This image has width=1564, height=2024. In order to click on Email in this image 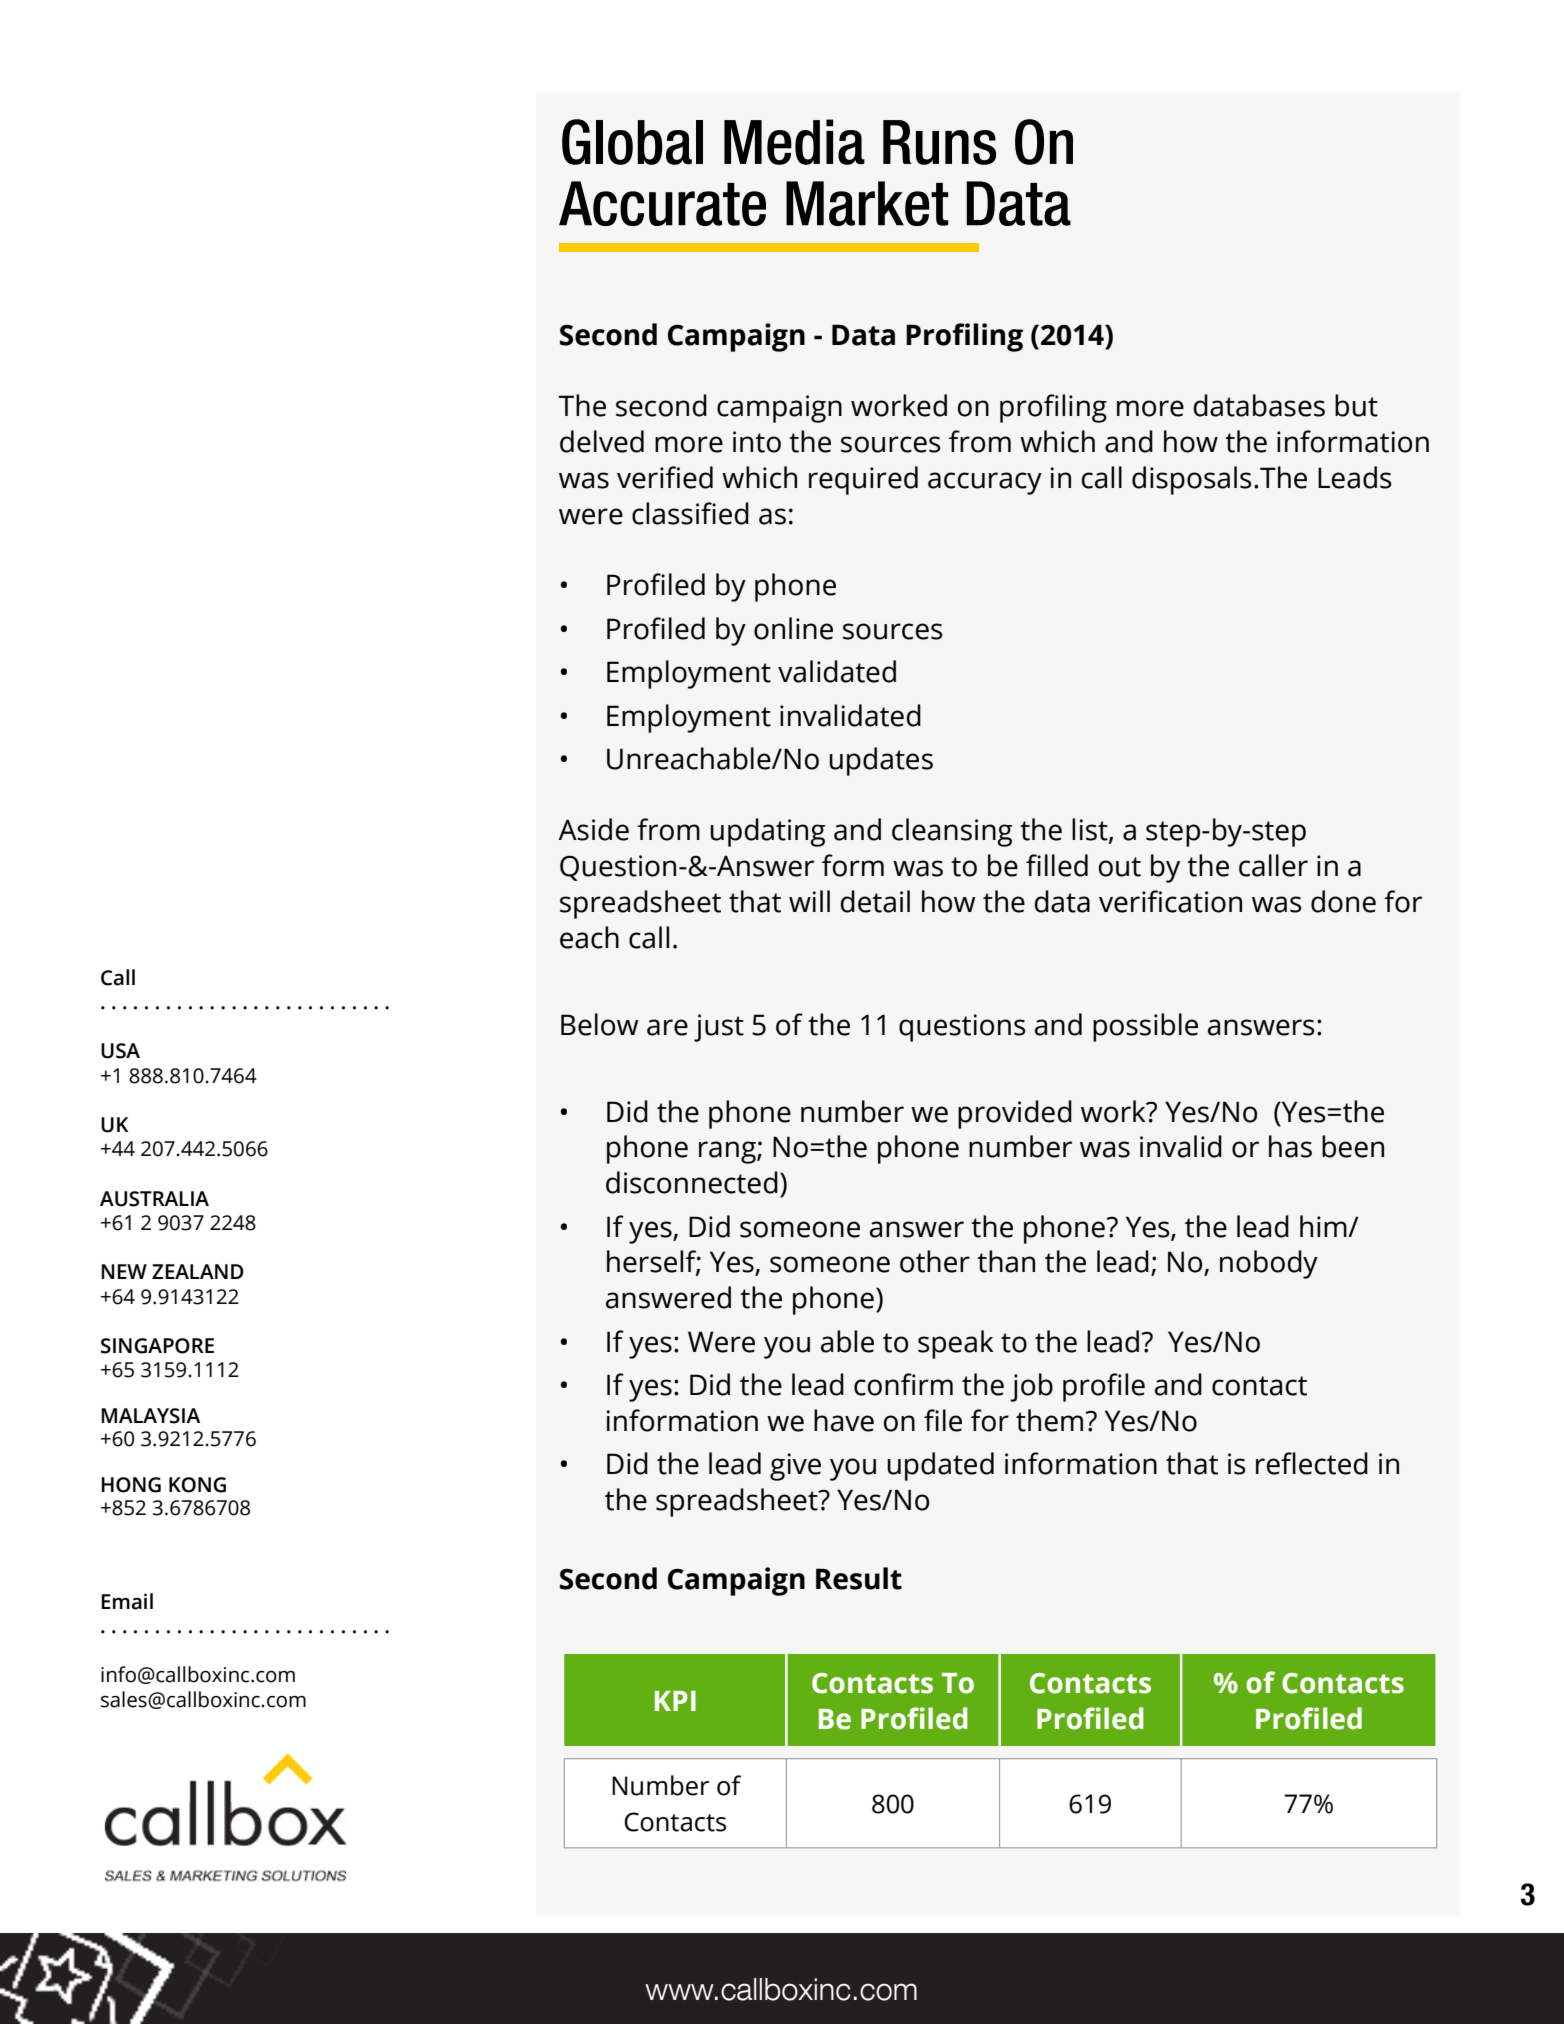, I will do `click(127, 1601)`.
